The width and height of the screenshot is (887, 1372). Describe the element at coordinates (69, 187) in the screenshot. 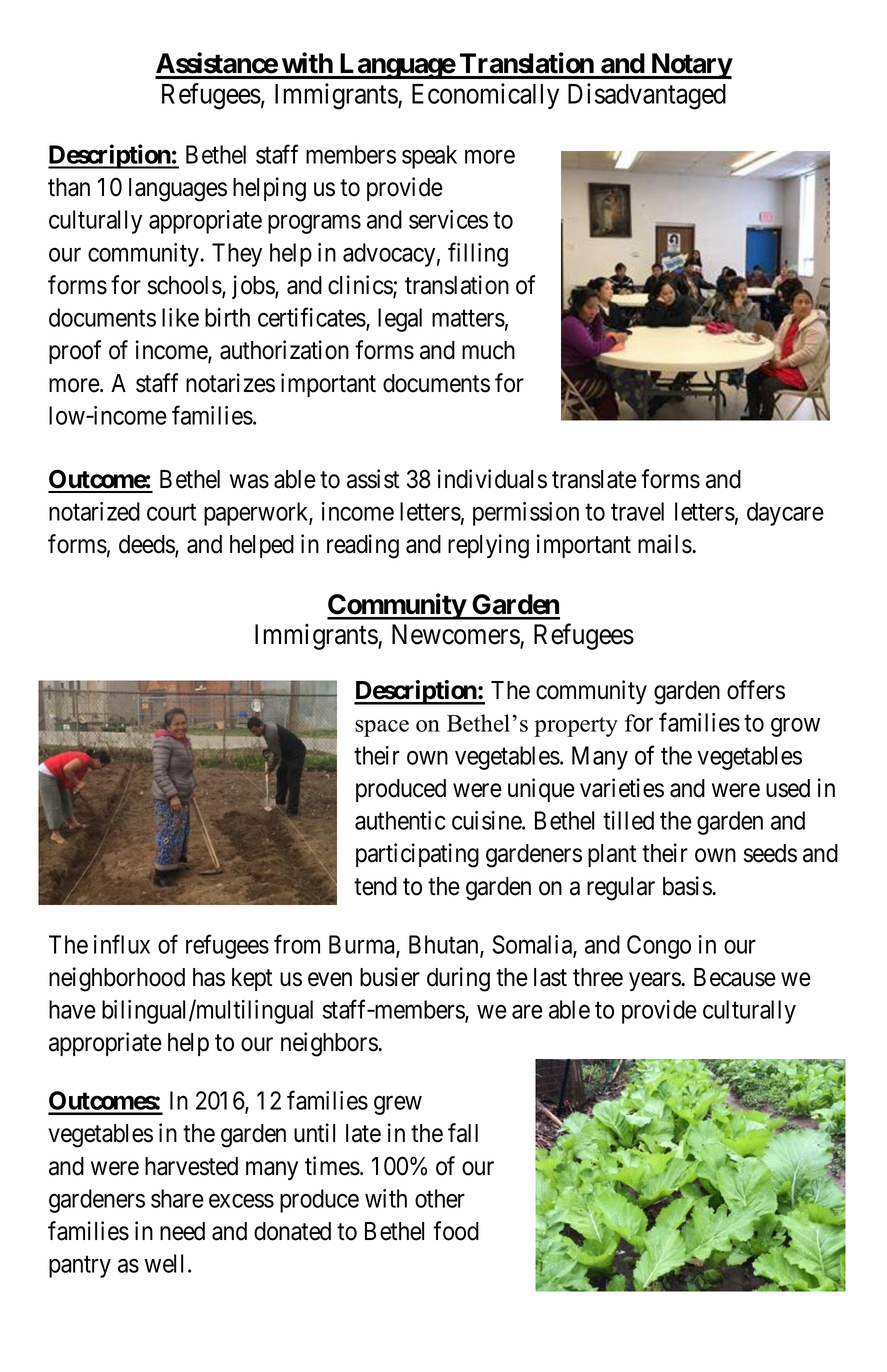

I see `than` at that location.
